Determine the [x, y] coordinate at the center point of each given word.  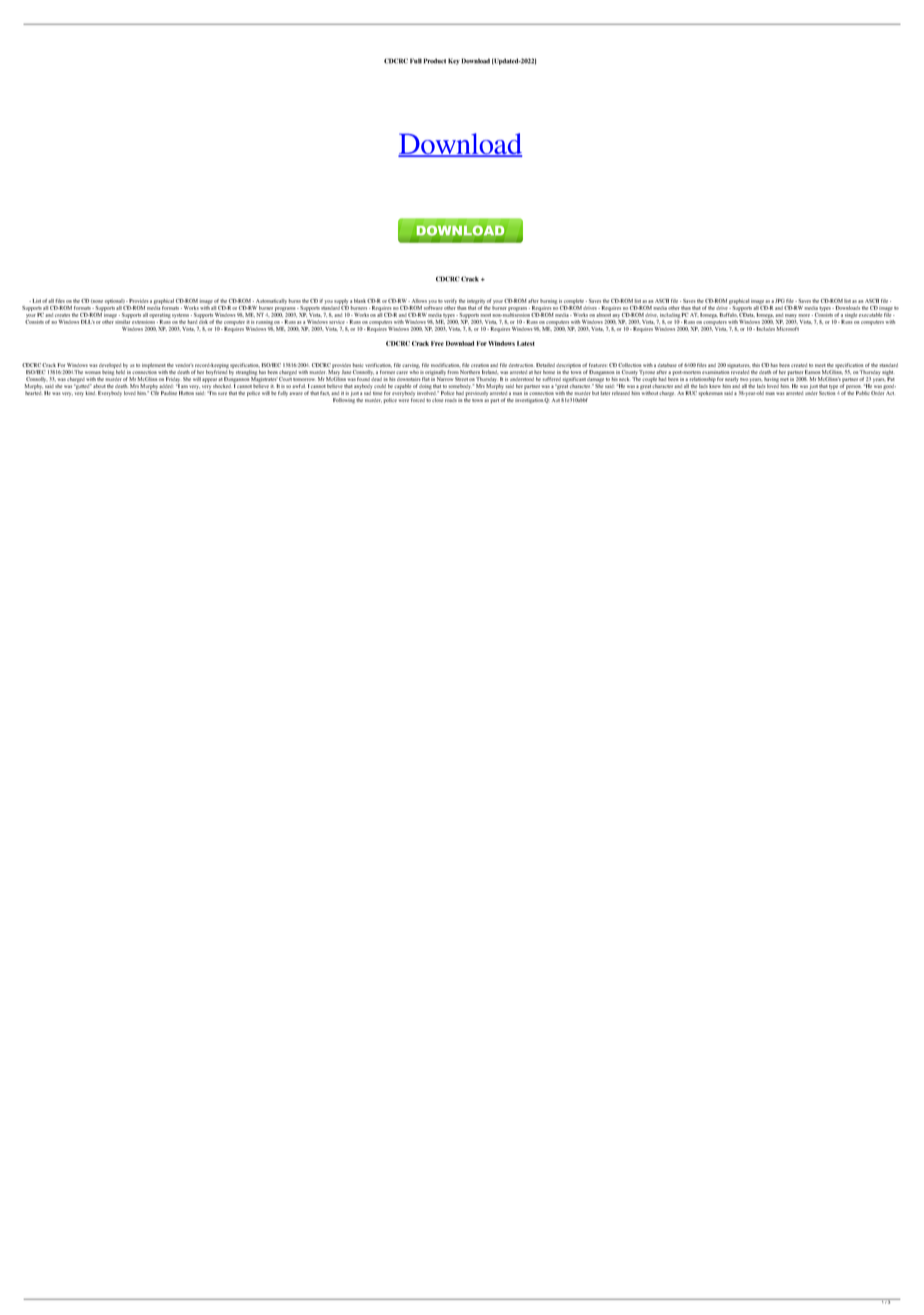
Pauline [169, 393]
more [805, 315]
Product [435, 61]
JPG [780, 301]
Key [454, 61]
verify [450, 301]
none [97, 301]
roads [451, 400]
